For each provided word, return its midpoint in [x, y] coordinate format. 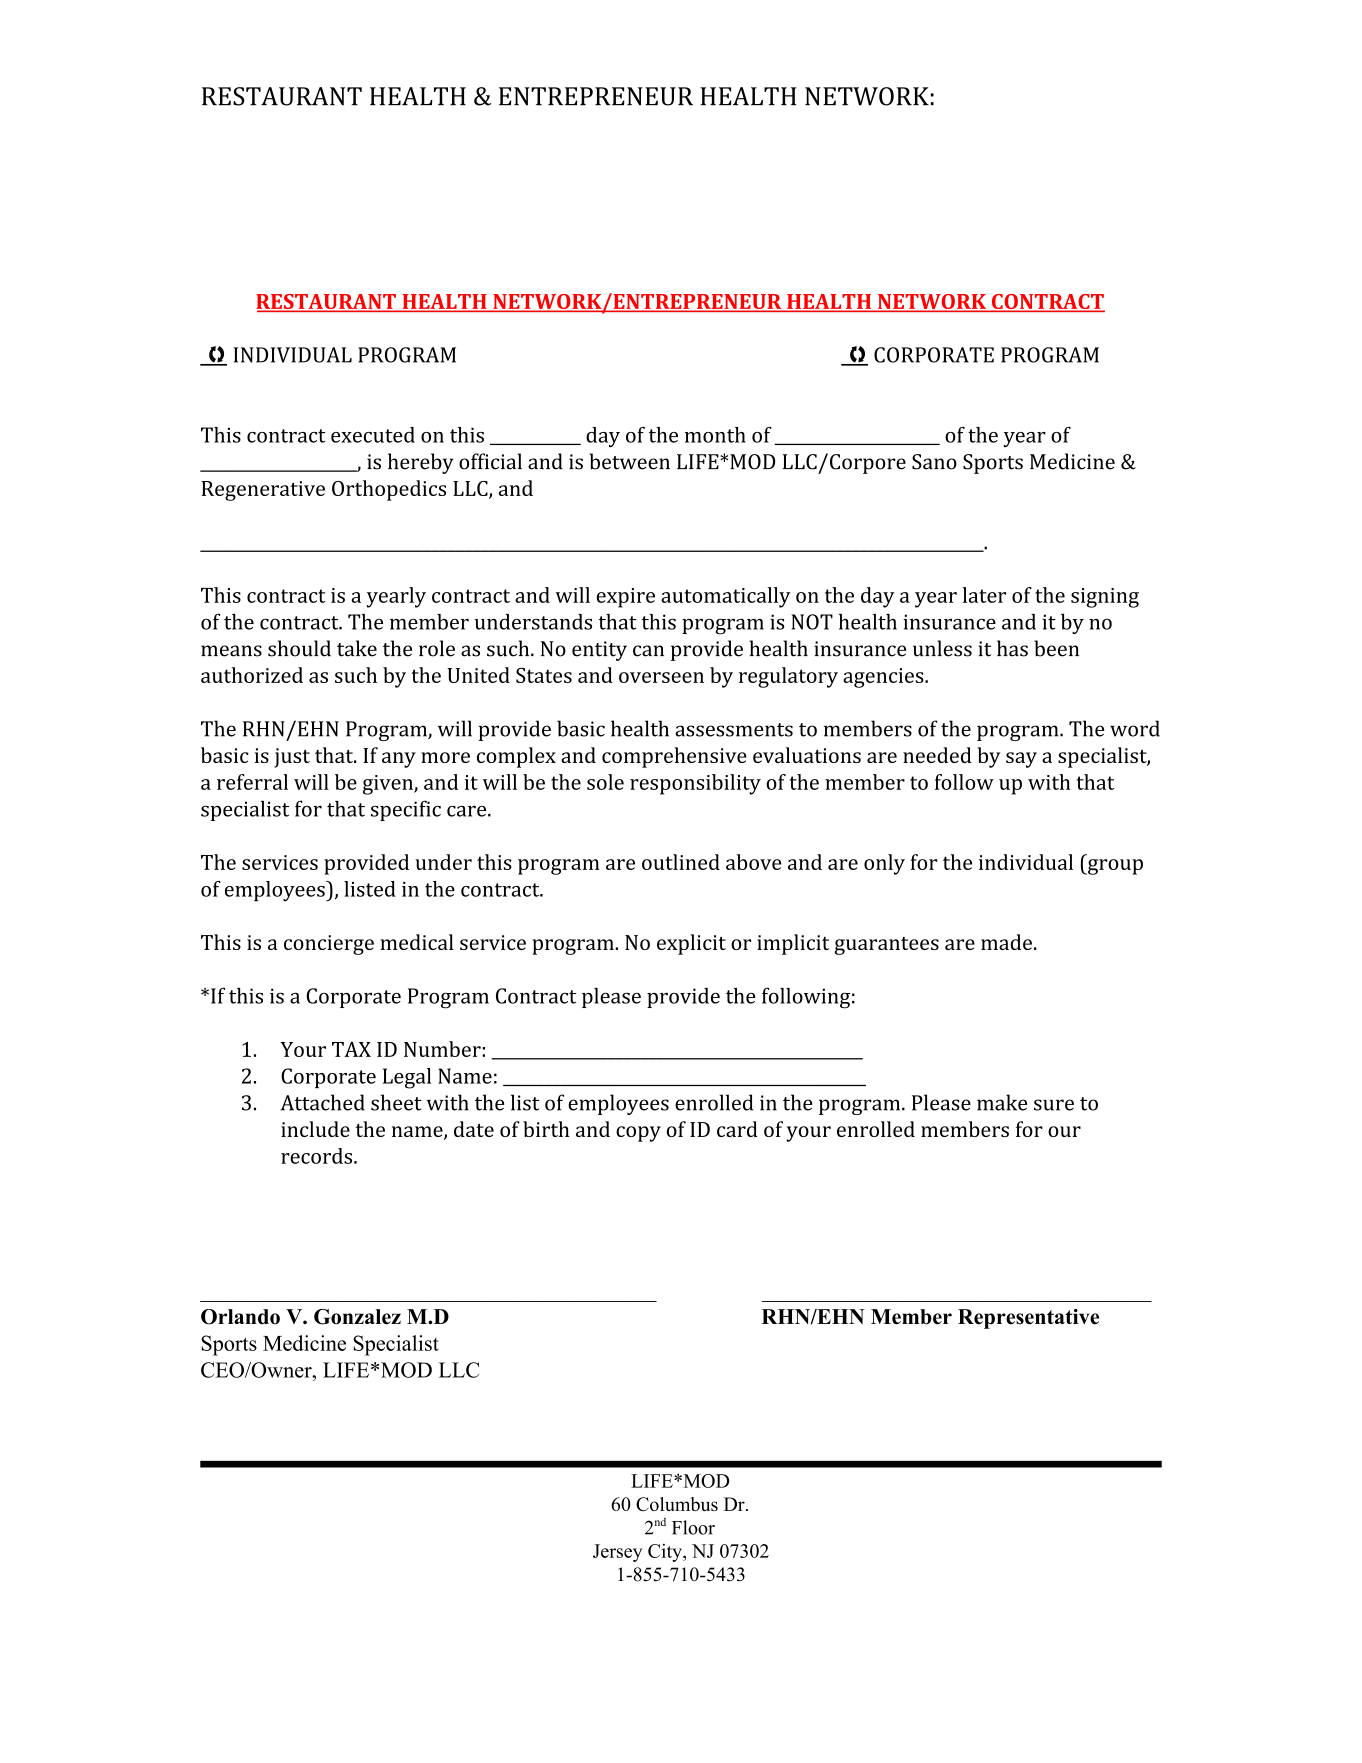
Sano [934, 462]
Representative [1028, 1319]
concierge [329, 945]
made [1006, 942]
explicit [691, 944]
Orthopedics [389, 490]
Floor [693, 1527]
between [630, 461]
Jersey [617, 1553]
